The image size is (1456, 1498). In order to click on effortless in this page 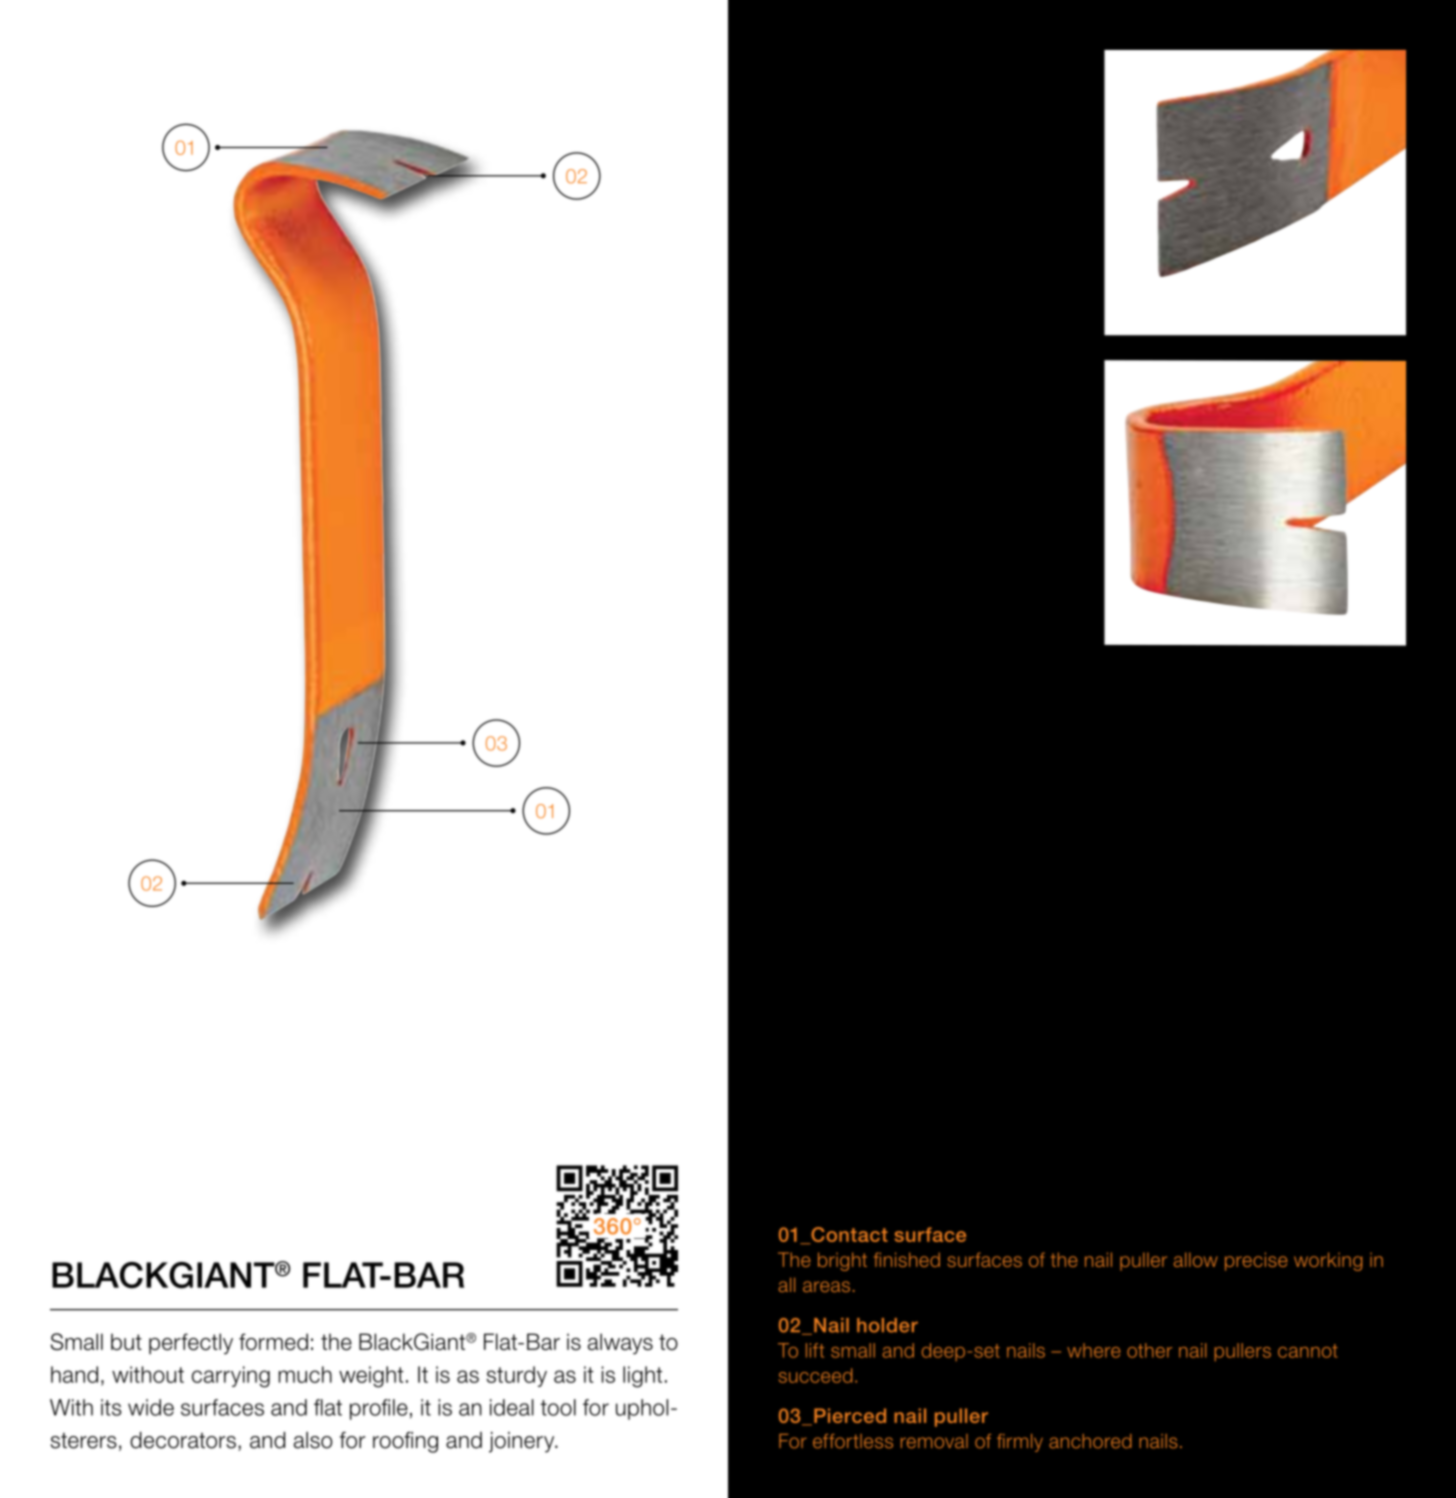, I will do `click(853, 1441)`.
